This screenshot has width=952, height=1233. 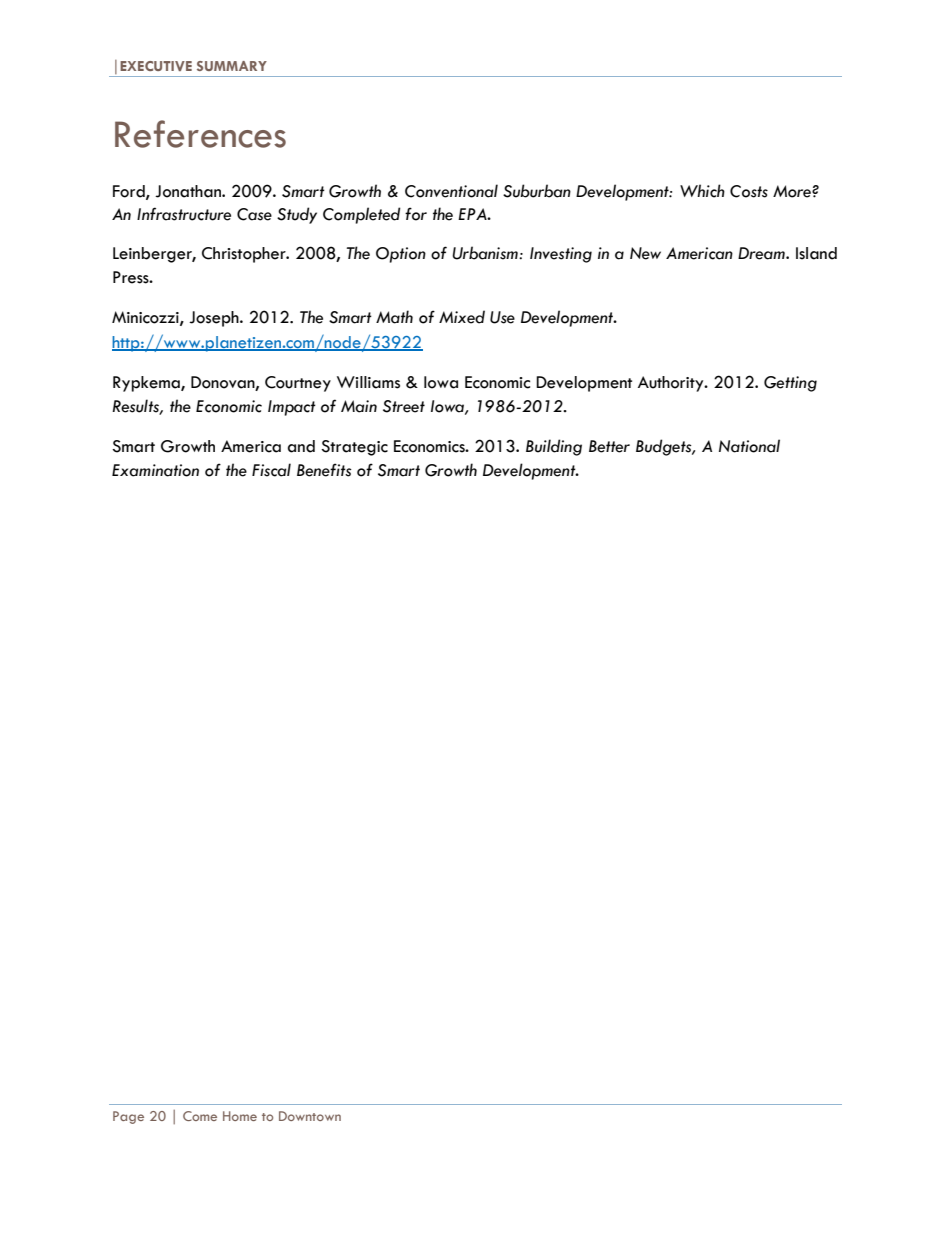 I want to click on Downtown, so click(x=310, y=1116).
